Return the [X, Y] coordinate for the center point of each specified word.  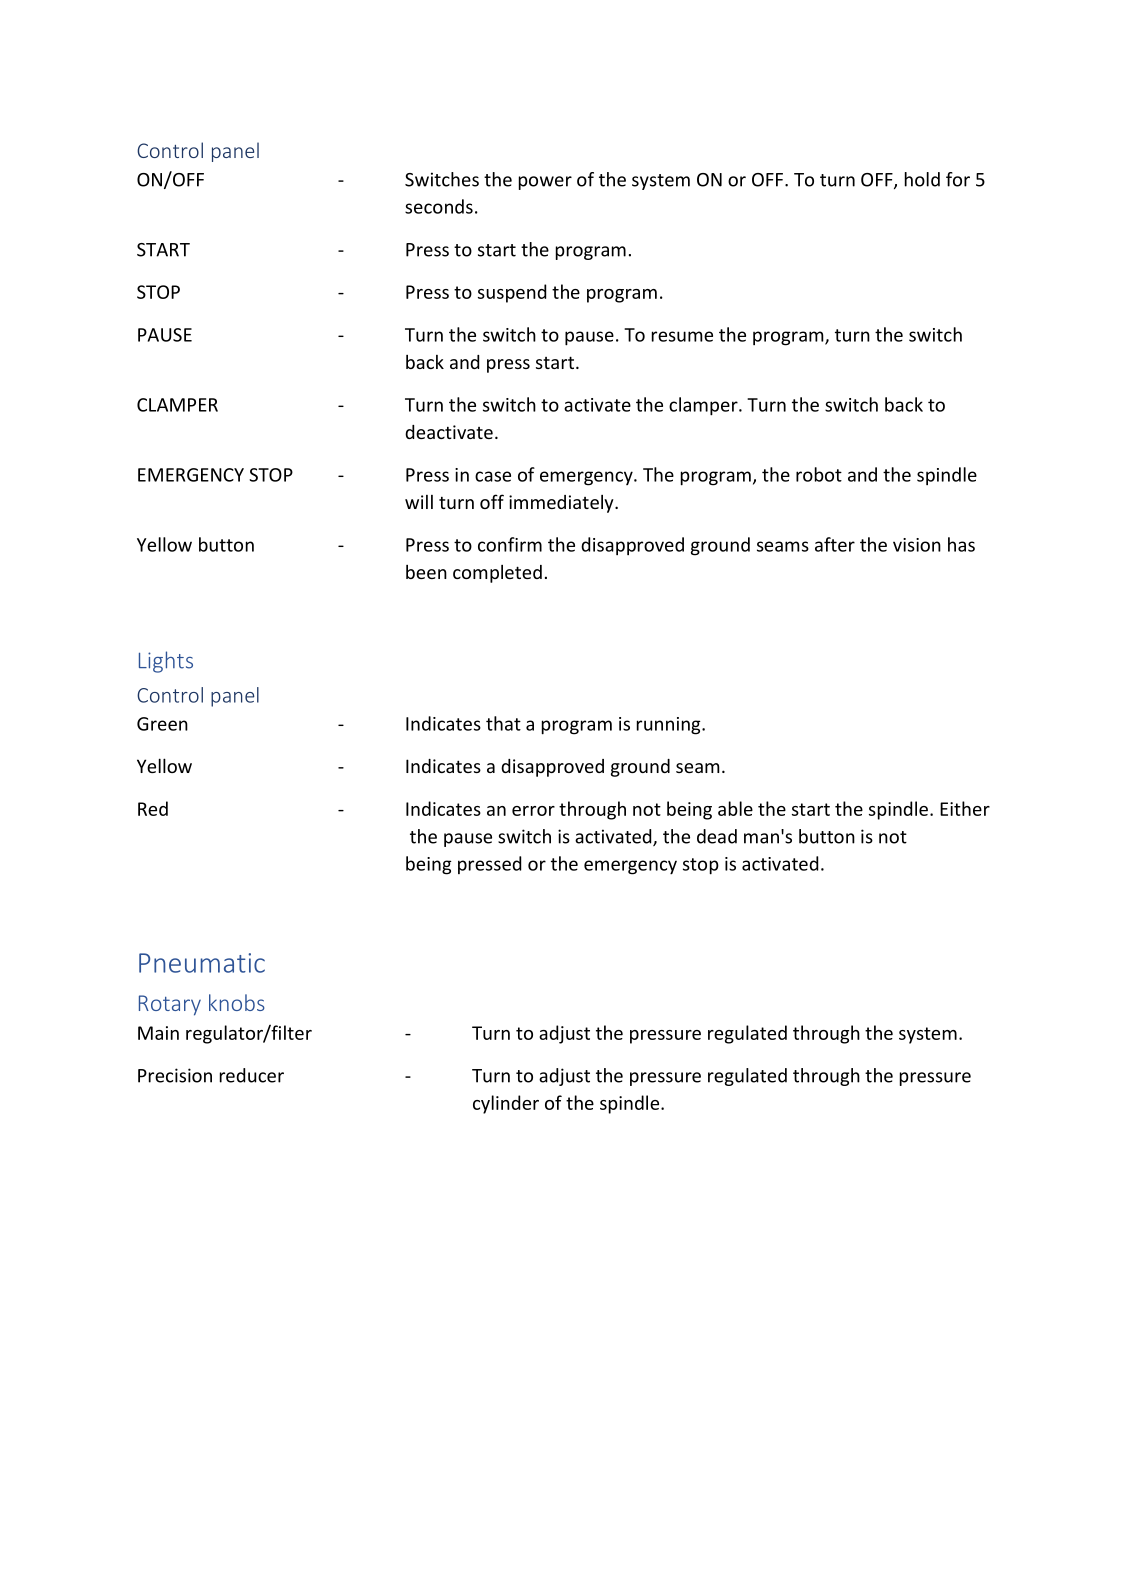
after [835, 544]
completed [497, 574]
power [545, 183]
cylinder [506, 1104]
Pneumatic [202, 963]
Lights [166, 662]
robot [819, 474]
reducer [252, 1075]
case [493, 476]
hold [922, 179]
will [419, 502]
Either [965, 808]
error [533, 811]
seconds [439, 206]
